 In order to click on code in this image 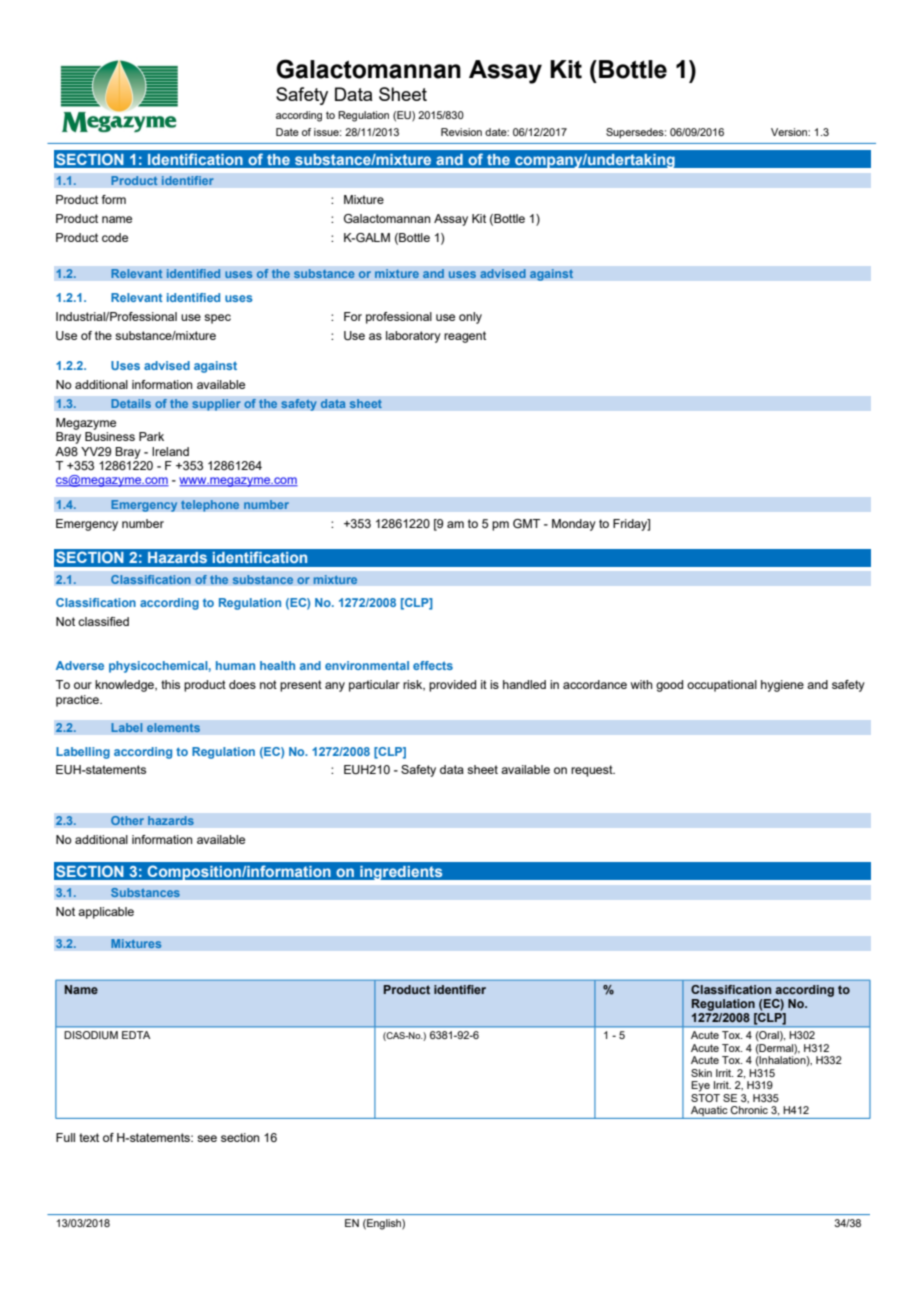, I will do `click(115, 237)`.
